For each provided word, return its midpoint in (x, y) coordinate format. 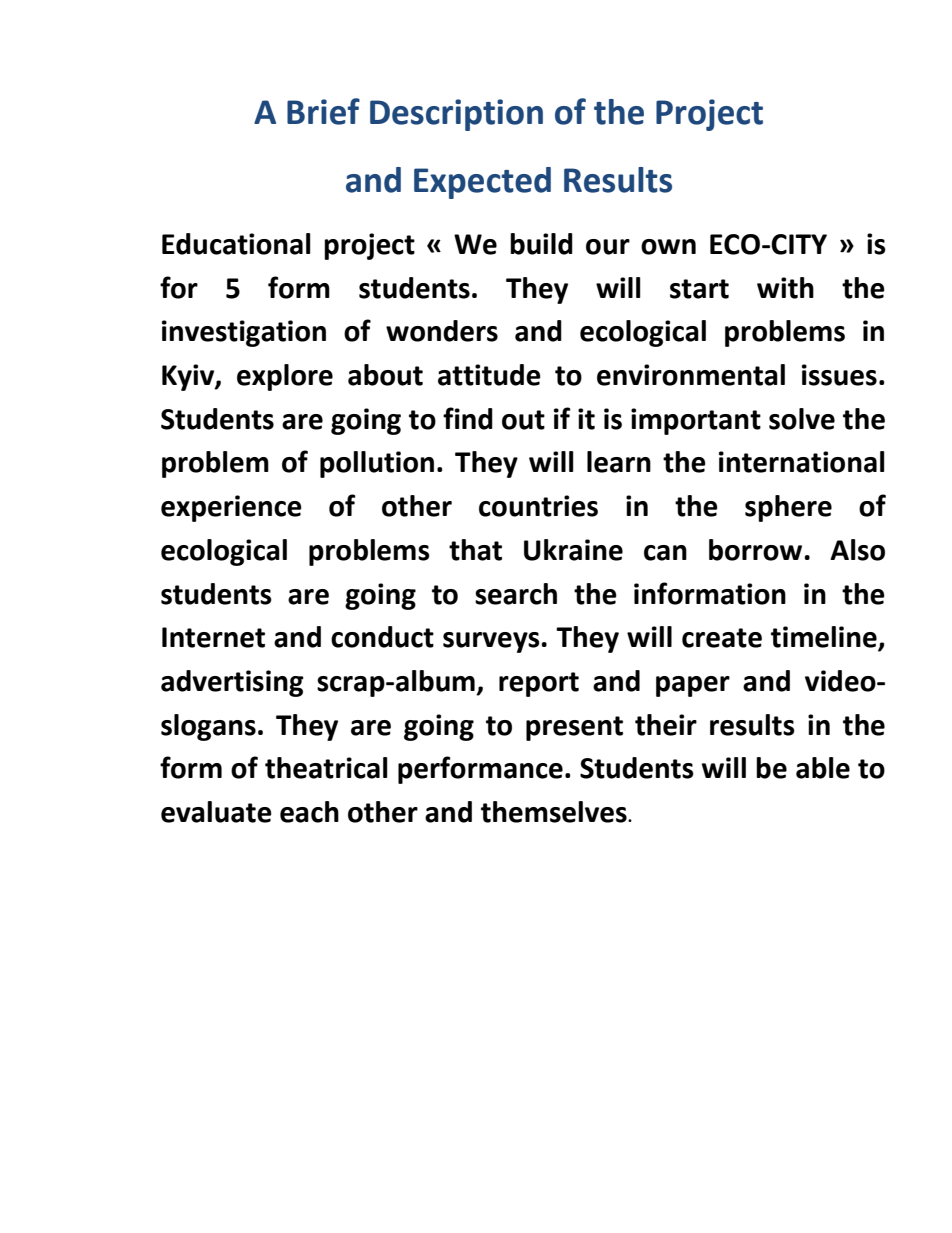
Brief (323, 111)
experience (231, 508)
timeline (825, 638)
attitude (489, 375)
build (541, 244)
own (668, 247)
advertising (232, 683)
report (539, 684)
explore (285, 377)
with (785, 288)
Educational (236, 244)
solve (802, 419)
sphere (788, 508)
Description (456, 115)
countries (538, 506)
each (309, 812)
